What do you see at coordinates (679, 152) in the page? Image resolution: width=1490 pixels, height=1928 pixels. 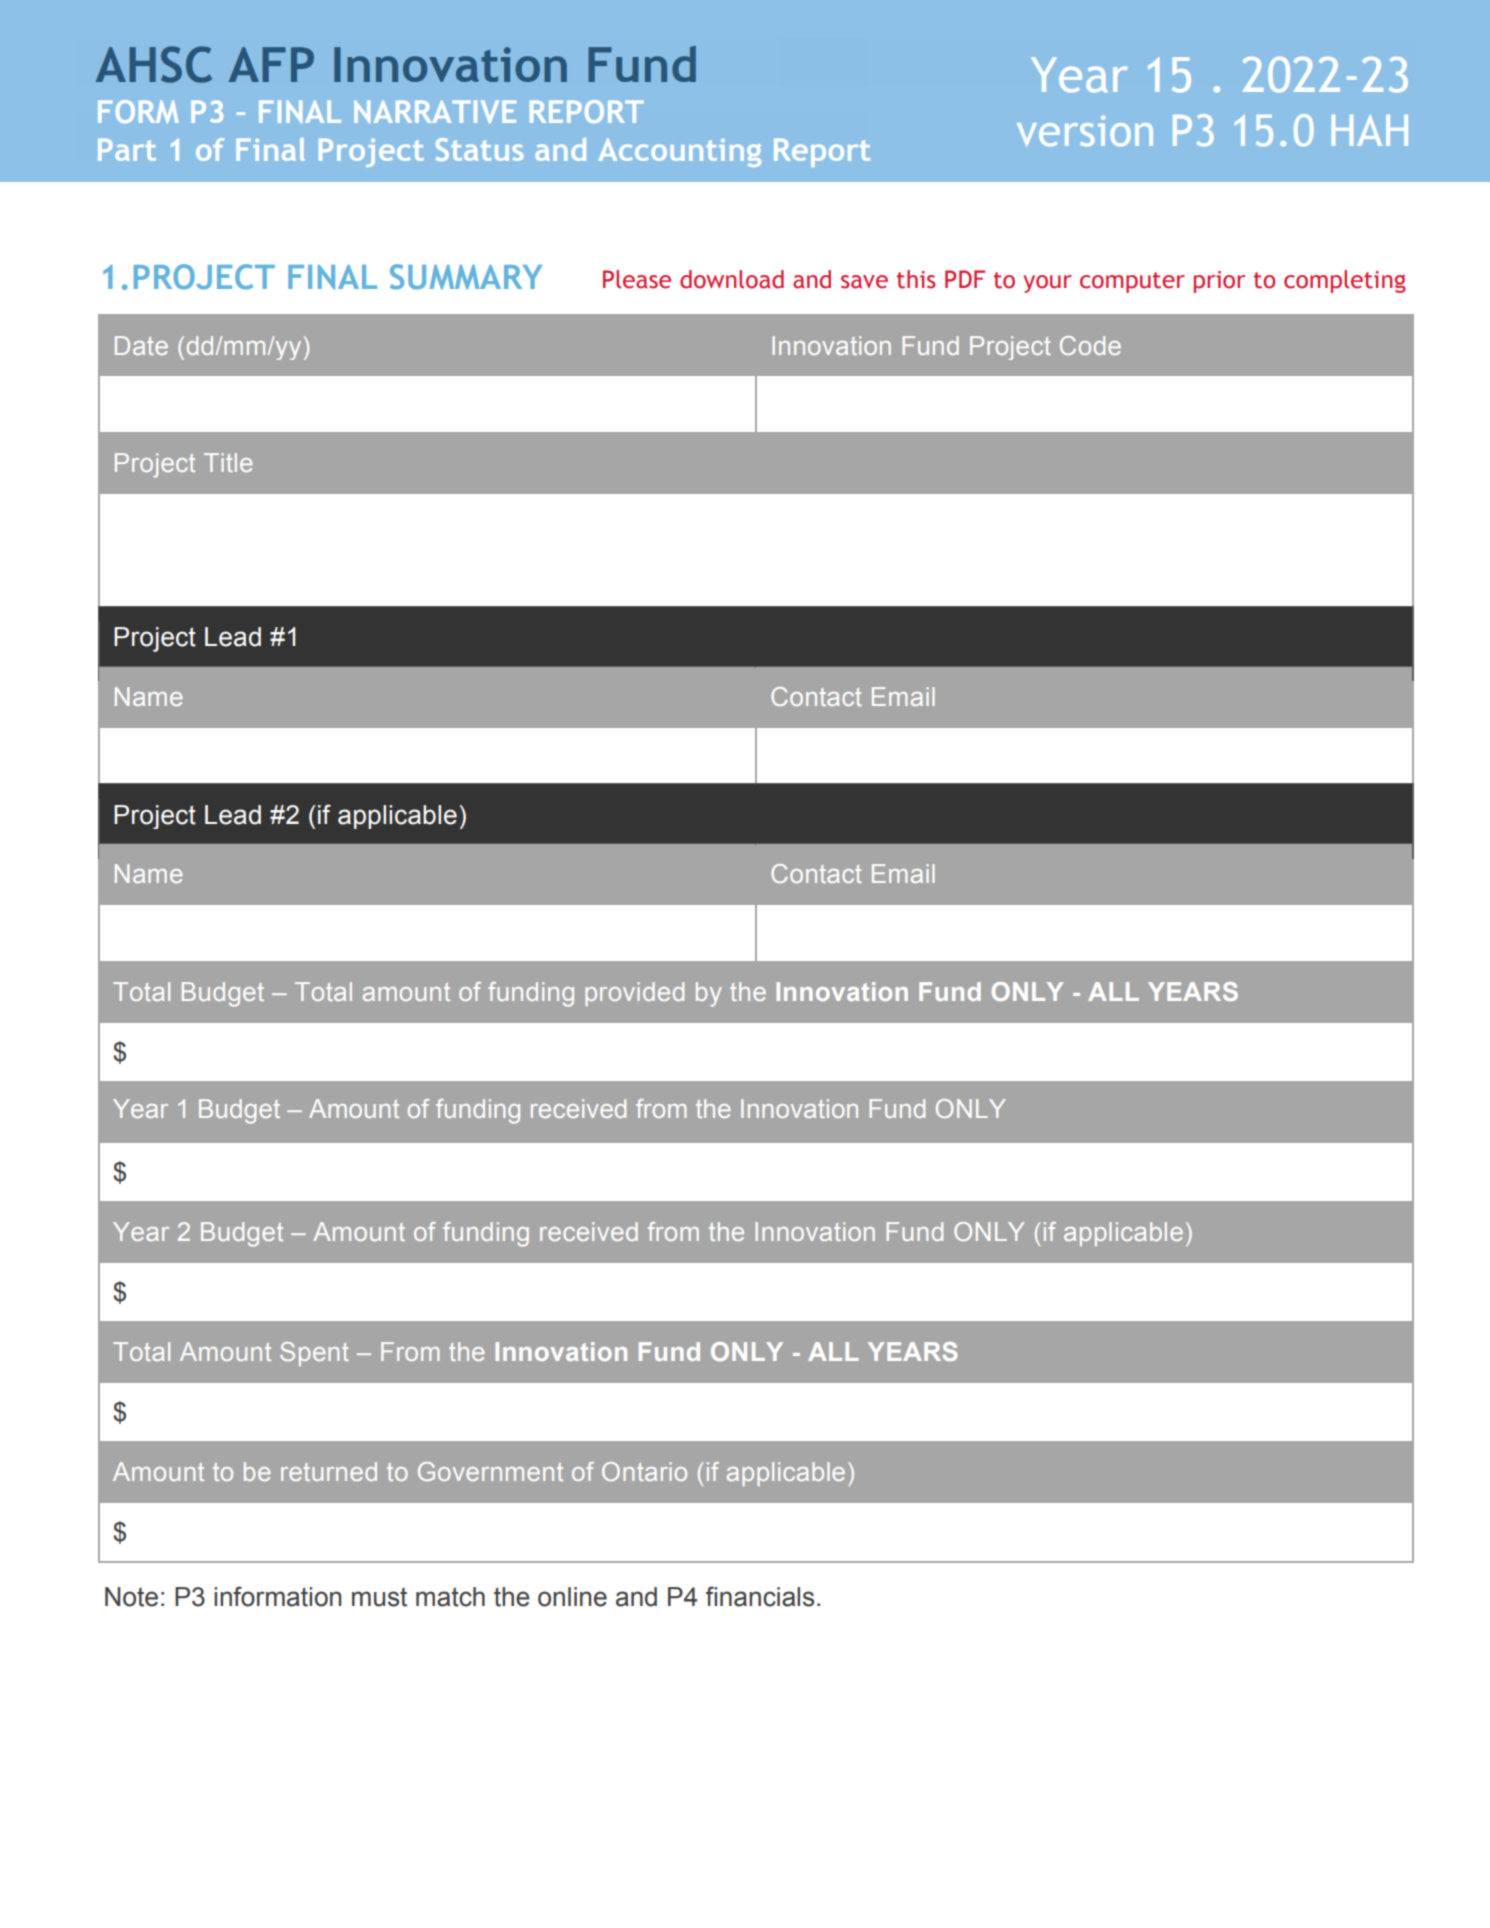 I see `Accounting` at bounding box center [679, 152].
